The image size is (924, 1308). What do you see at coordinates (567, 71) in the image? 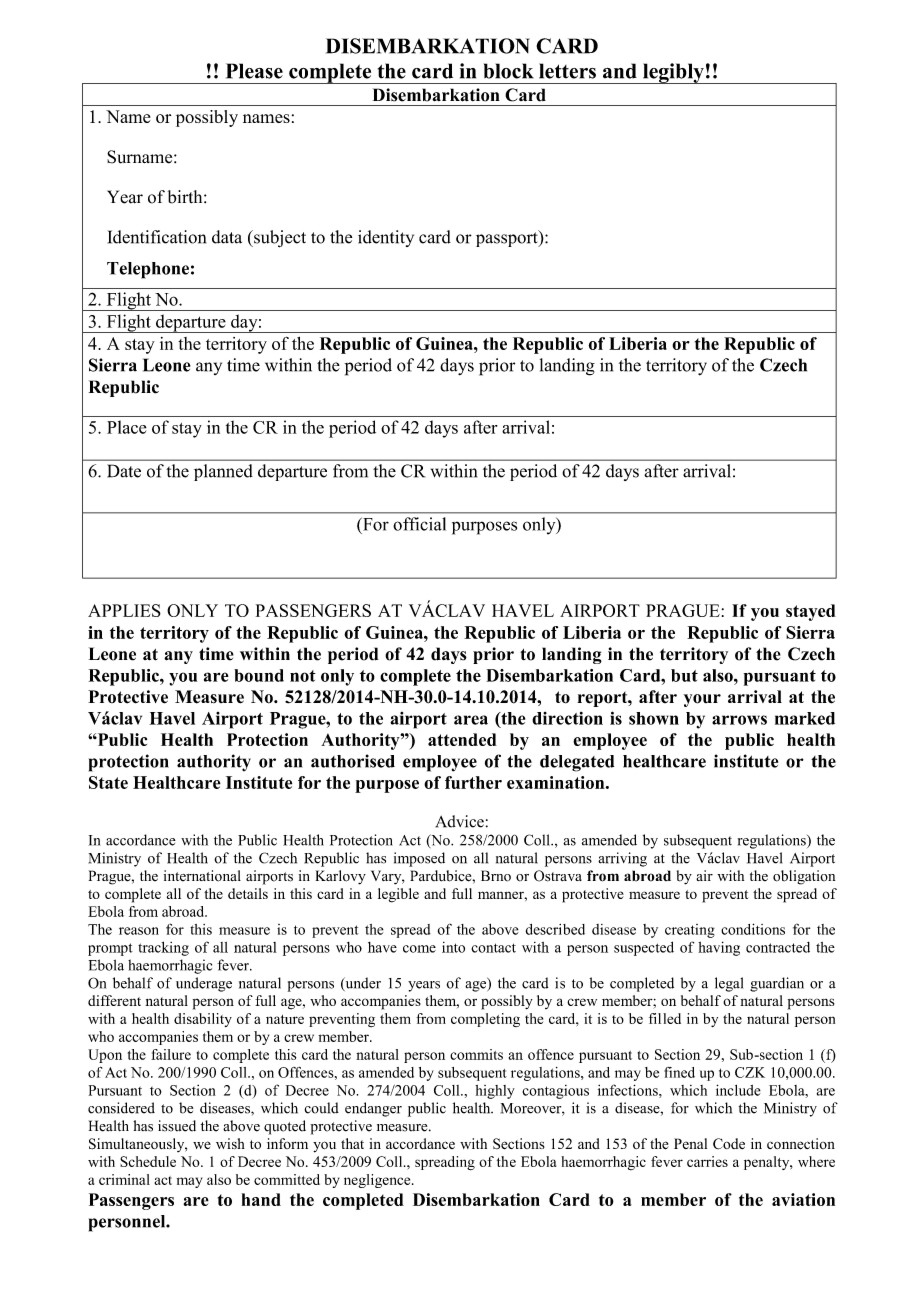
I see `letters` at bounding box center [567, 71].
